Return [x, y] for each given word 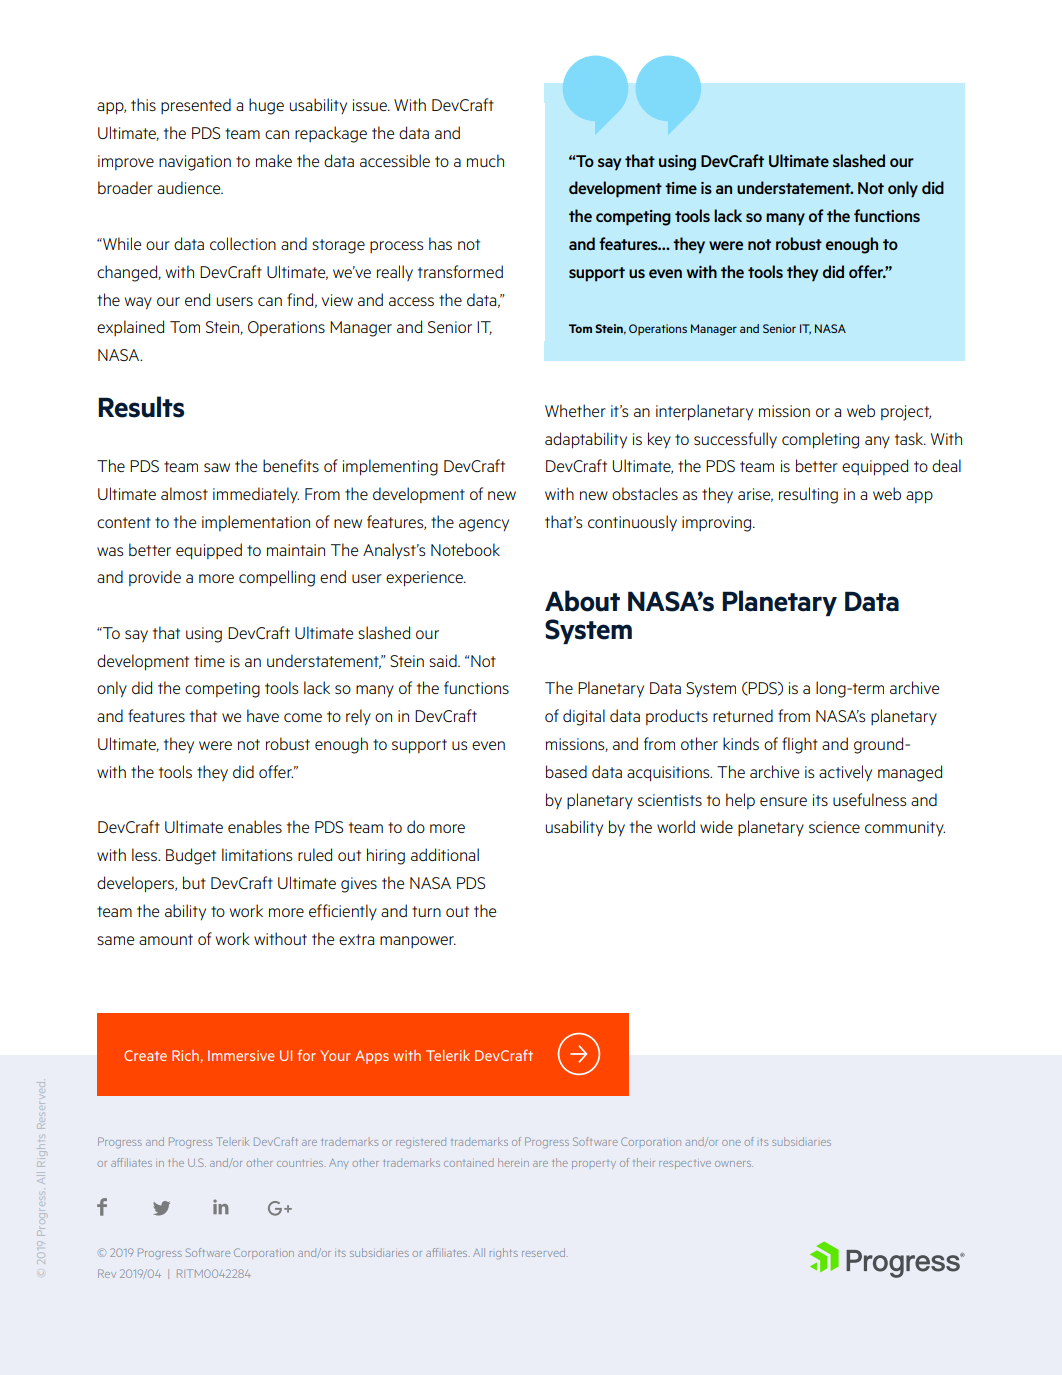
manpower [418, 942]
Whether [575, 410]
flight [800, 745]
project [906, 413]
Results [141, 407]
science [834, 827]
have [263, 715]
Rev [107, 1273]
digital [584, 717]
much [485, 160]
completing [820, 440]
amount [166, 939]
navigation [195, 163]
